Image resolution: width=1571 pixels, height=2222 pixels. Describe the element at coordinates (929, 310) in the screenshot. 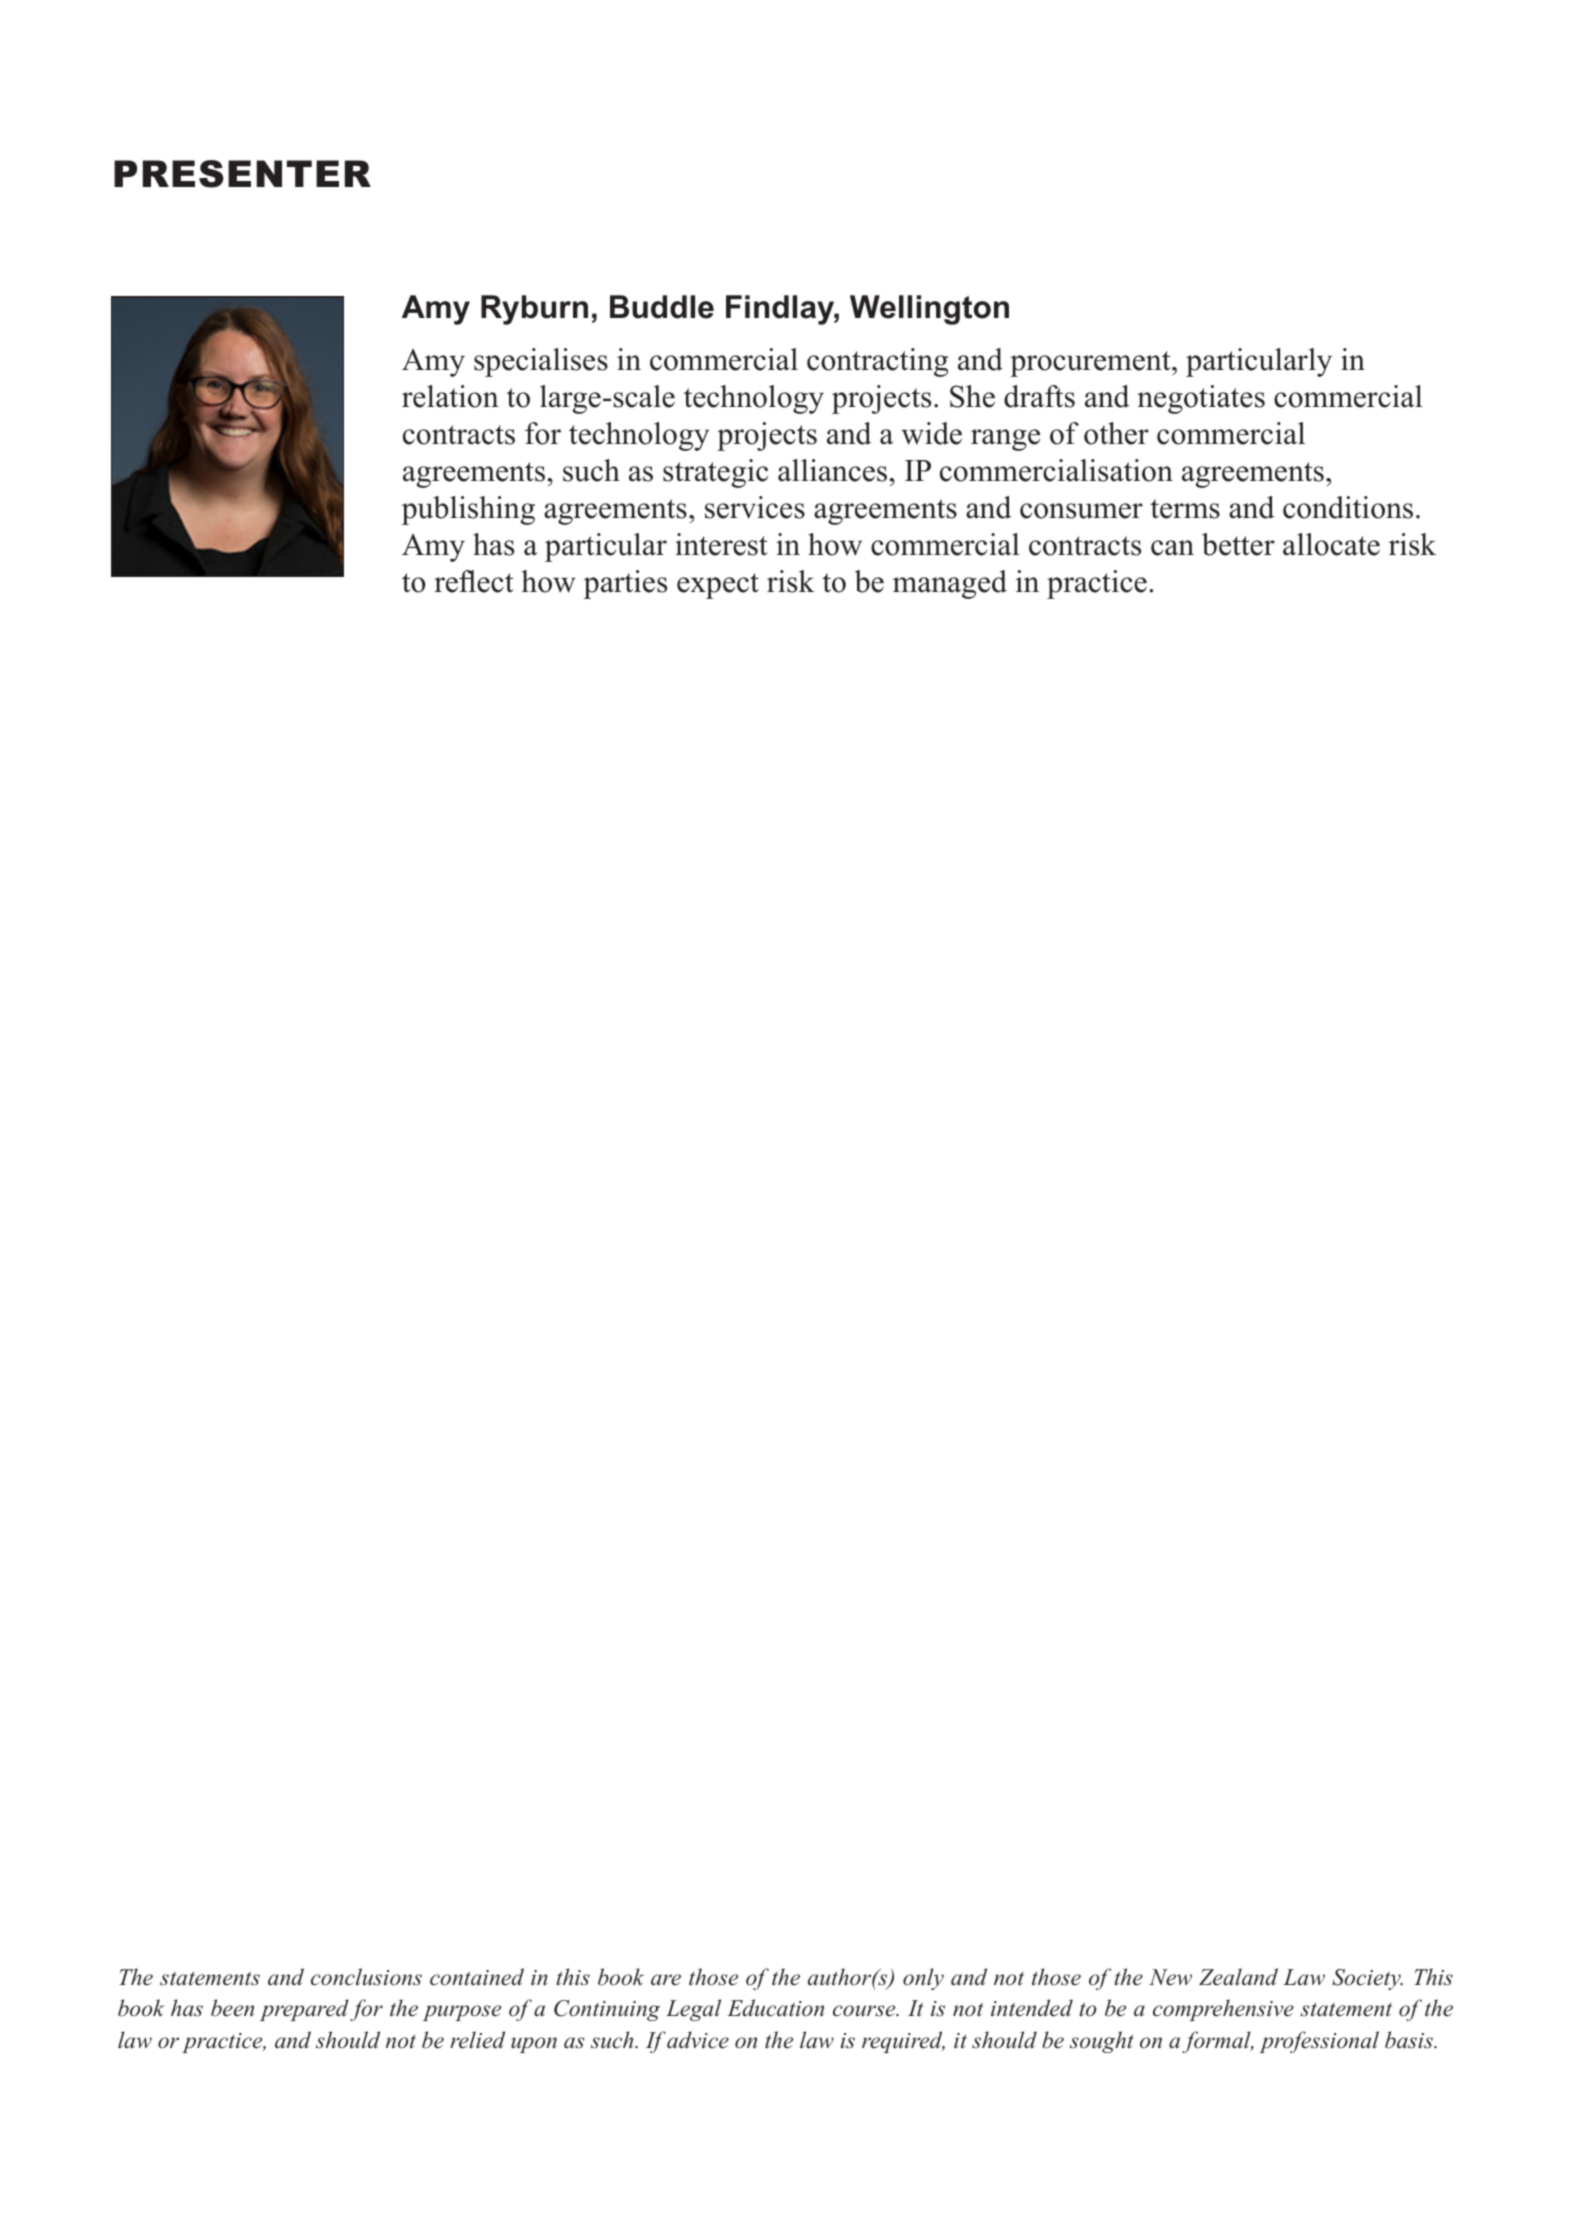

I see `Wellington` at that location.
